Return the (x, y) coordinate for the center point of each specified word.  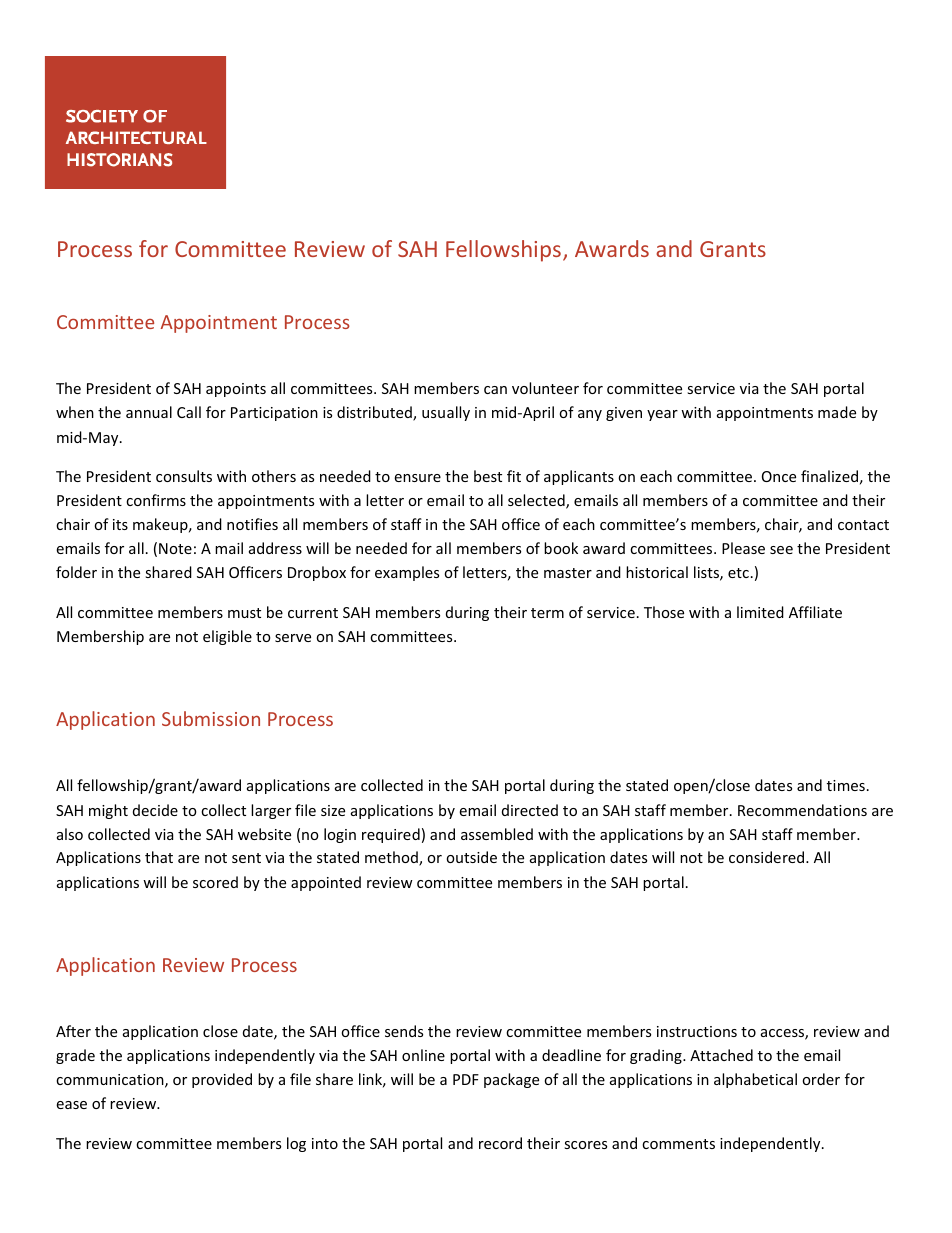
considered (768, 857)
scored (215, 882)
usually (446, 413)
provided (222, 1080)
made (837, 412)
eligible (227, 637)
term (547, 613)
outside (471, 857)
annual (149, 412)
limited (760, 612)
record (500, 1143)
